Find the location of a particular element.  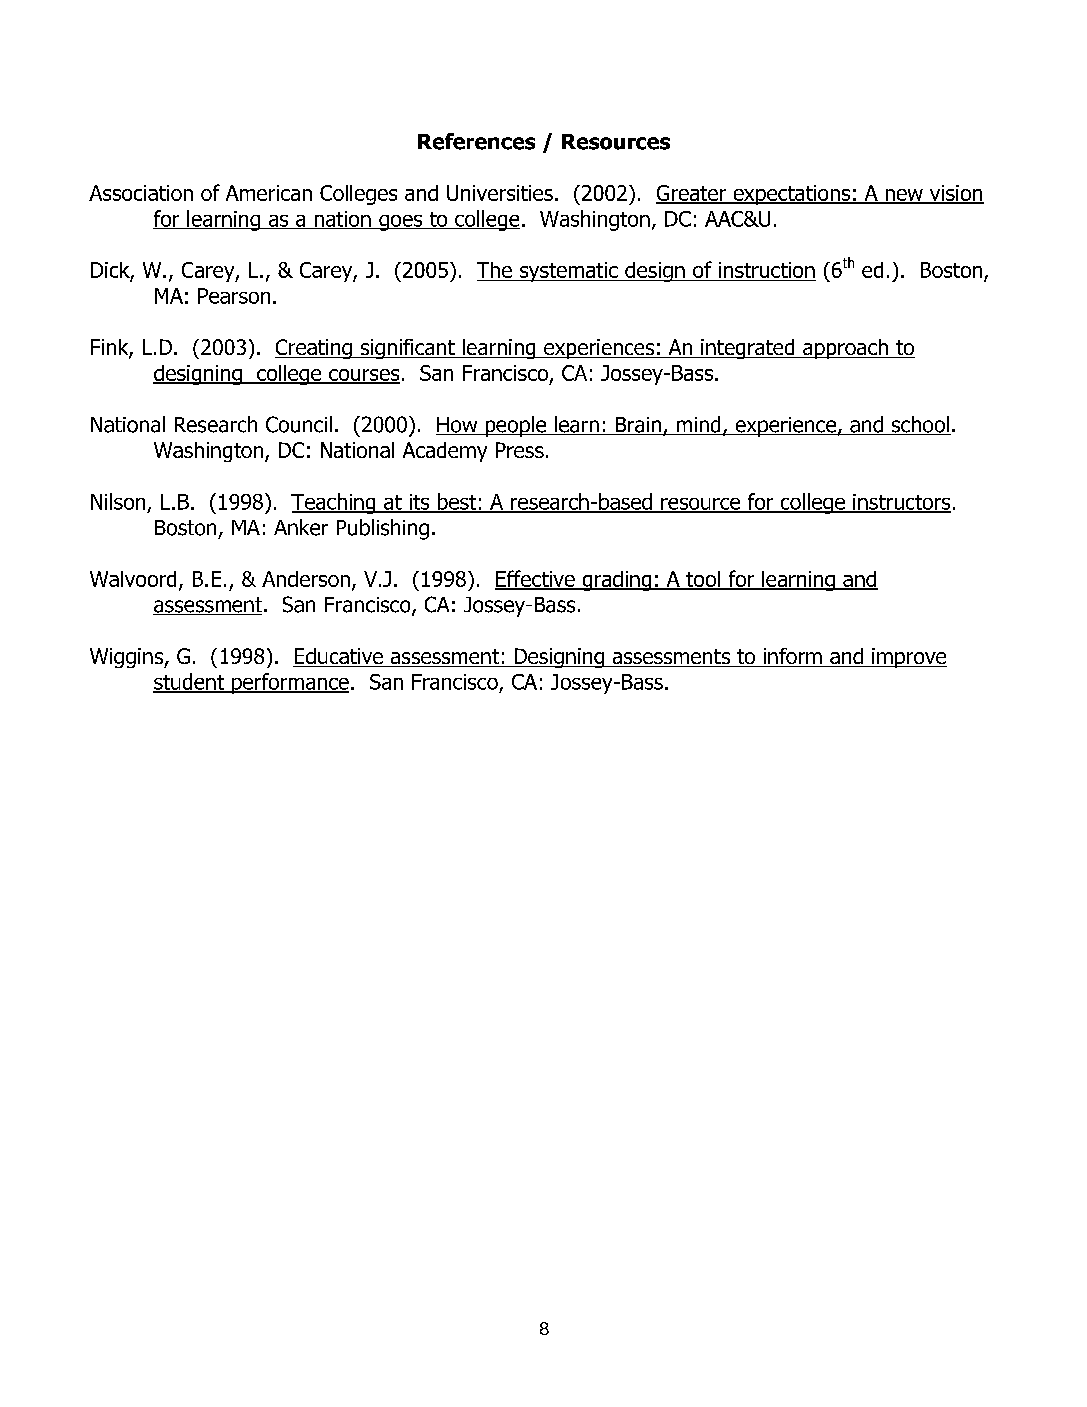

student is located at coordinates (190, 682).
